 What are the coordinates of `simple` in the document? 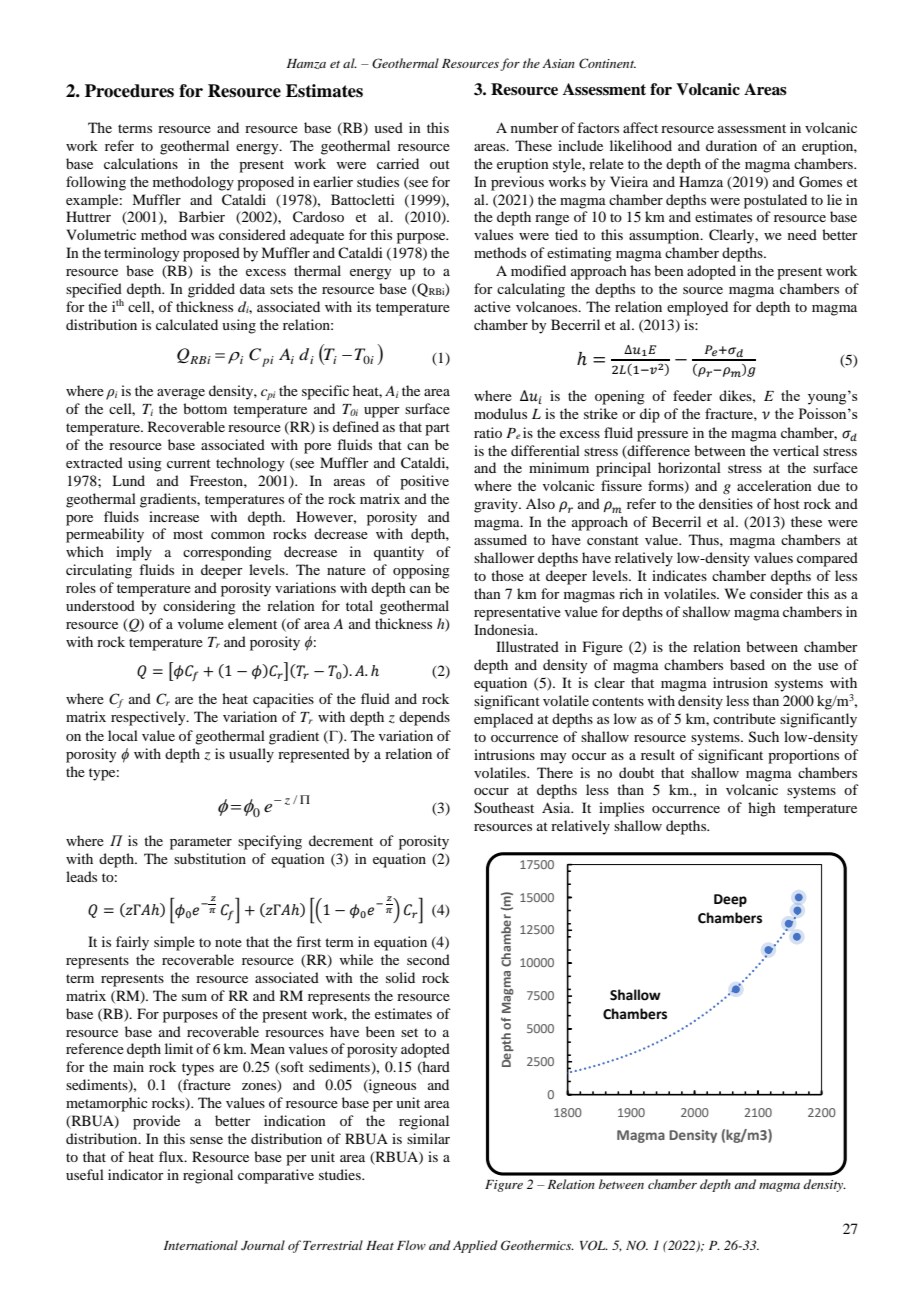 It's located at (174, 943).
